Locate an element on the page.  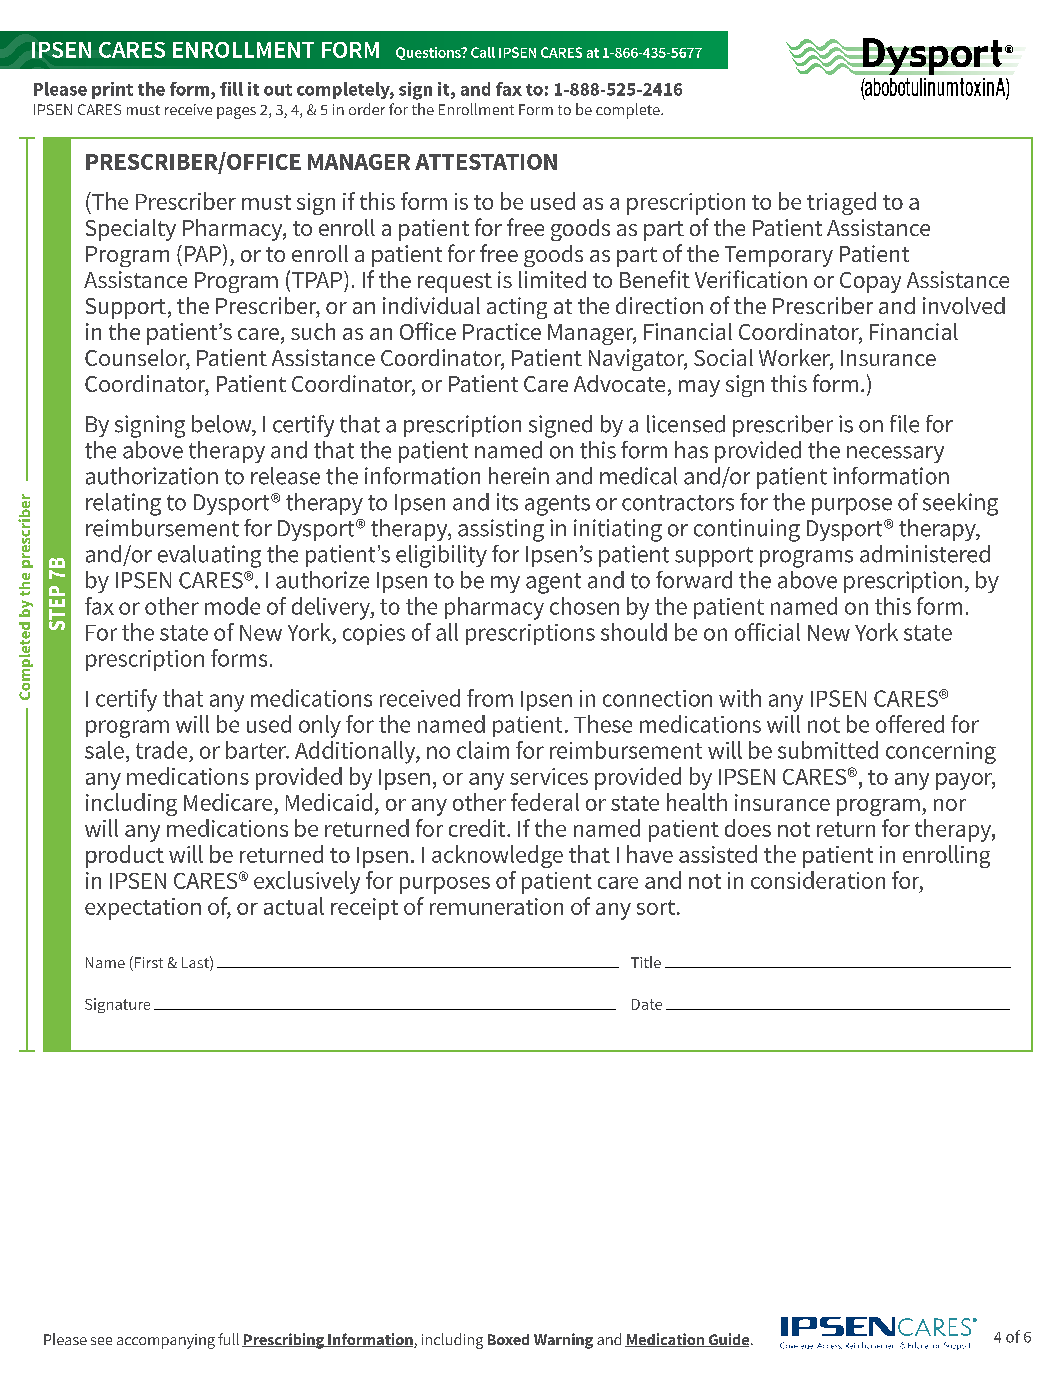
nor is located at coordinates (950, 805).
